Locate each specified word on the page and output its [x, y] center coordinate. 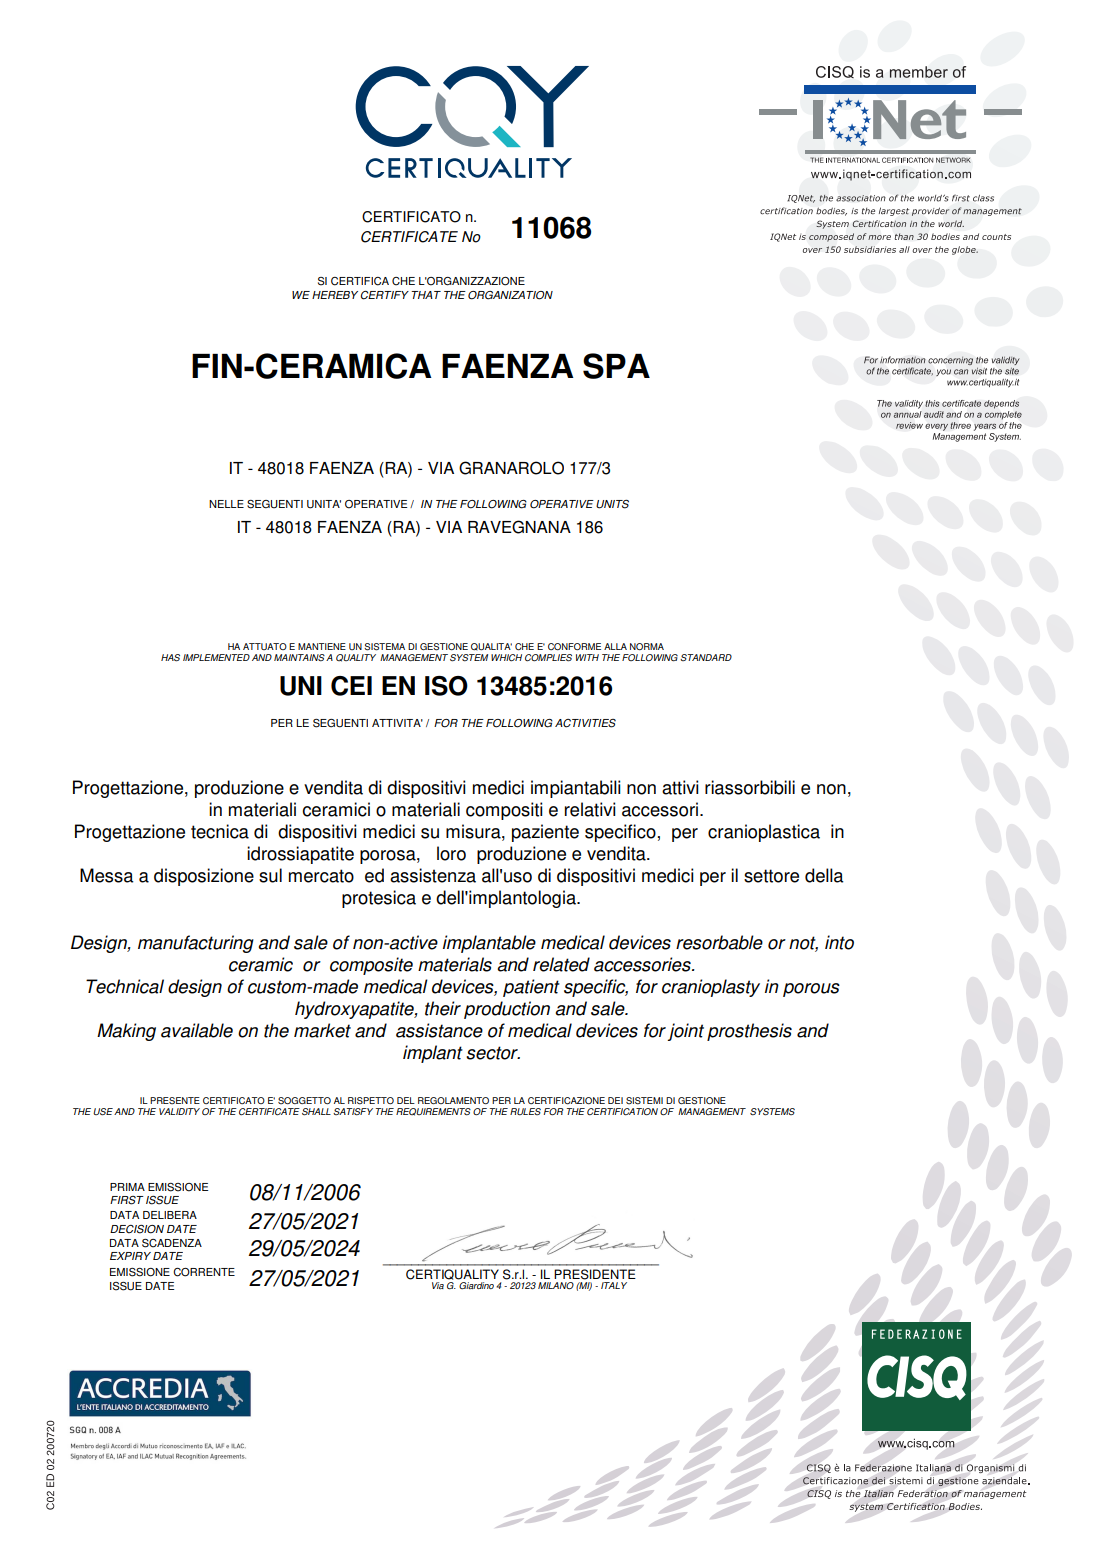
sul [270, 875]
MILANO [556, 1285]
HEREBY [335, 295]
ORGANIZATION [510, 295]
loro [451, 853]
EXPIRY [130, 1256]
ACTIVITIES [585, 723]
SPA [616, 366]
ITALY [614, 1285]
